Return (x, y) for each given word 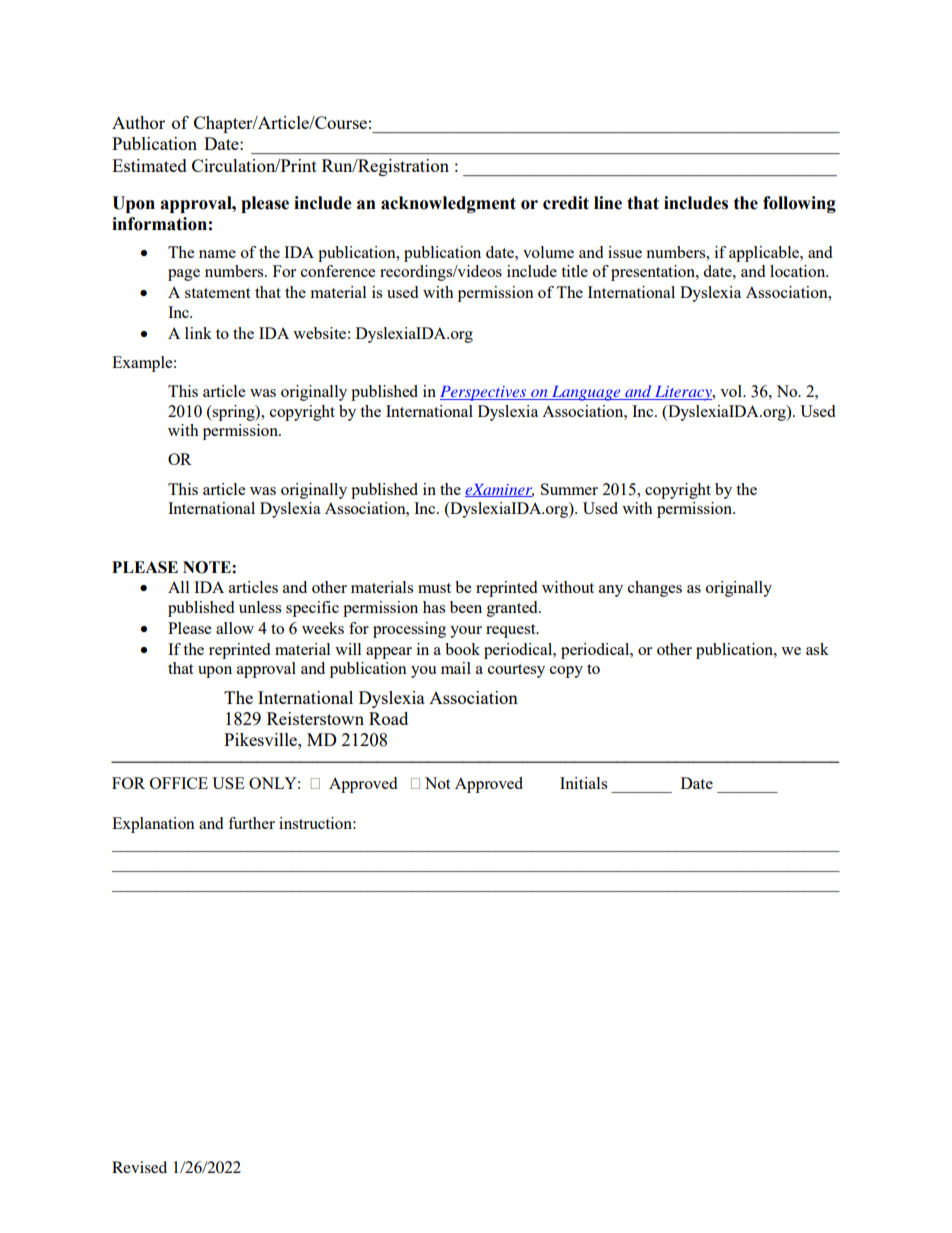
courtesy (516, 671)
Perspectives (484, 393)
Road (388, 718)
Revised (139, 1167)
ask (817, 649)
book (462, 649)
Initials (583, 783)
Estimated (149, 165)
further (251, 823)
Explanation (153, 825)
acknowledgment (448, 204)
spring (234, 413)
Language (586, 393)
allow (235, 628)
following (799, 204)
